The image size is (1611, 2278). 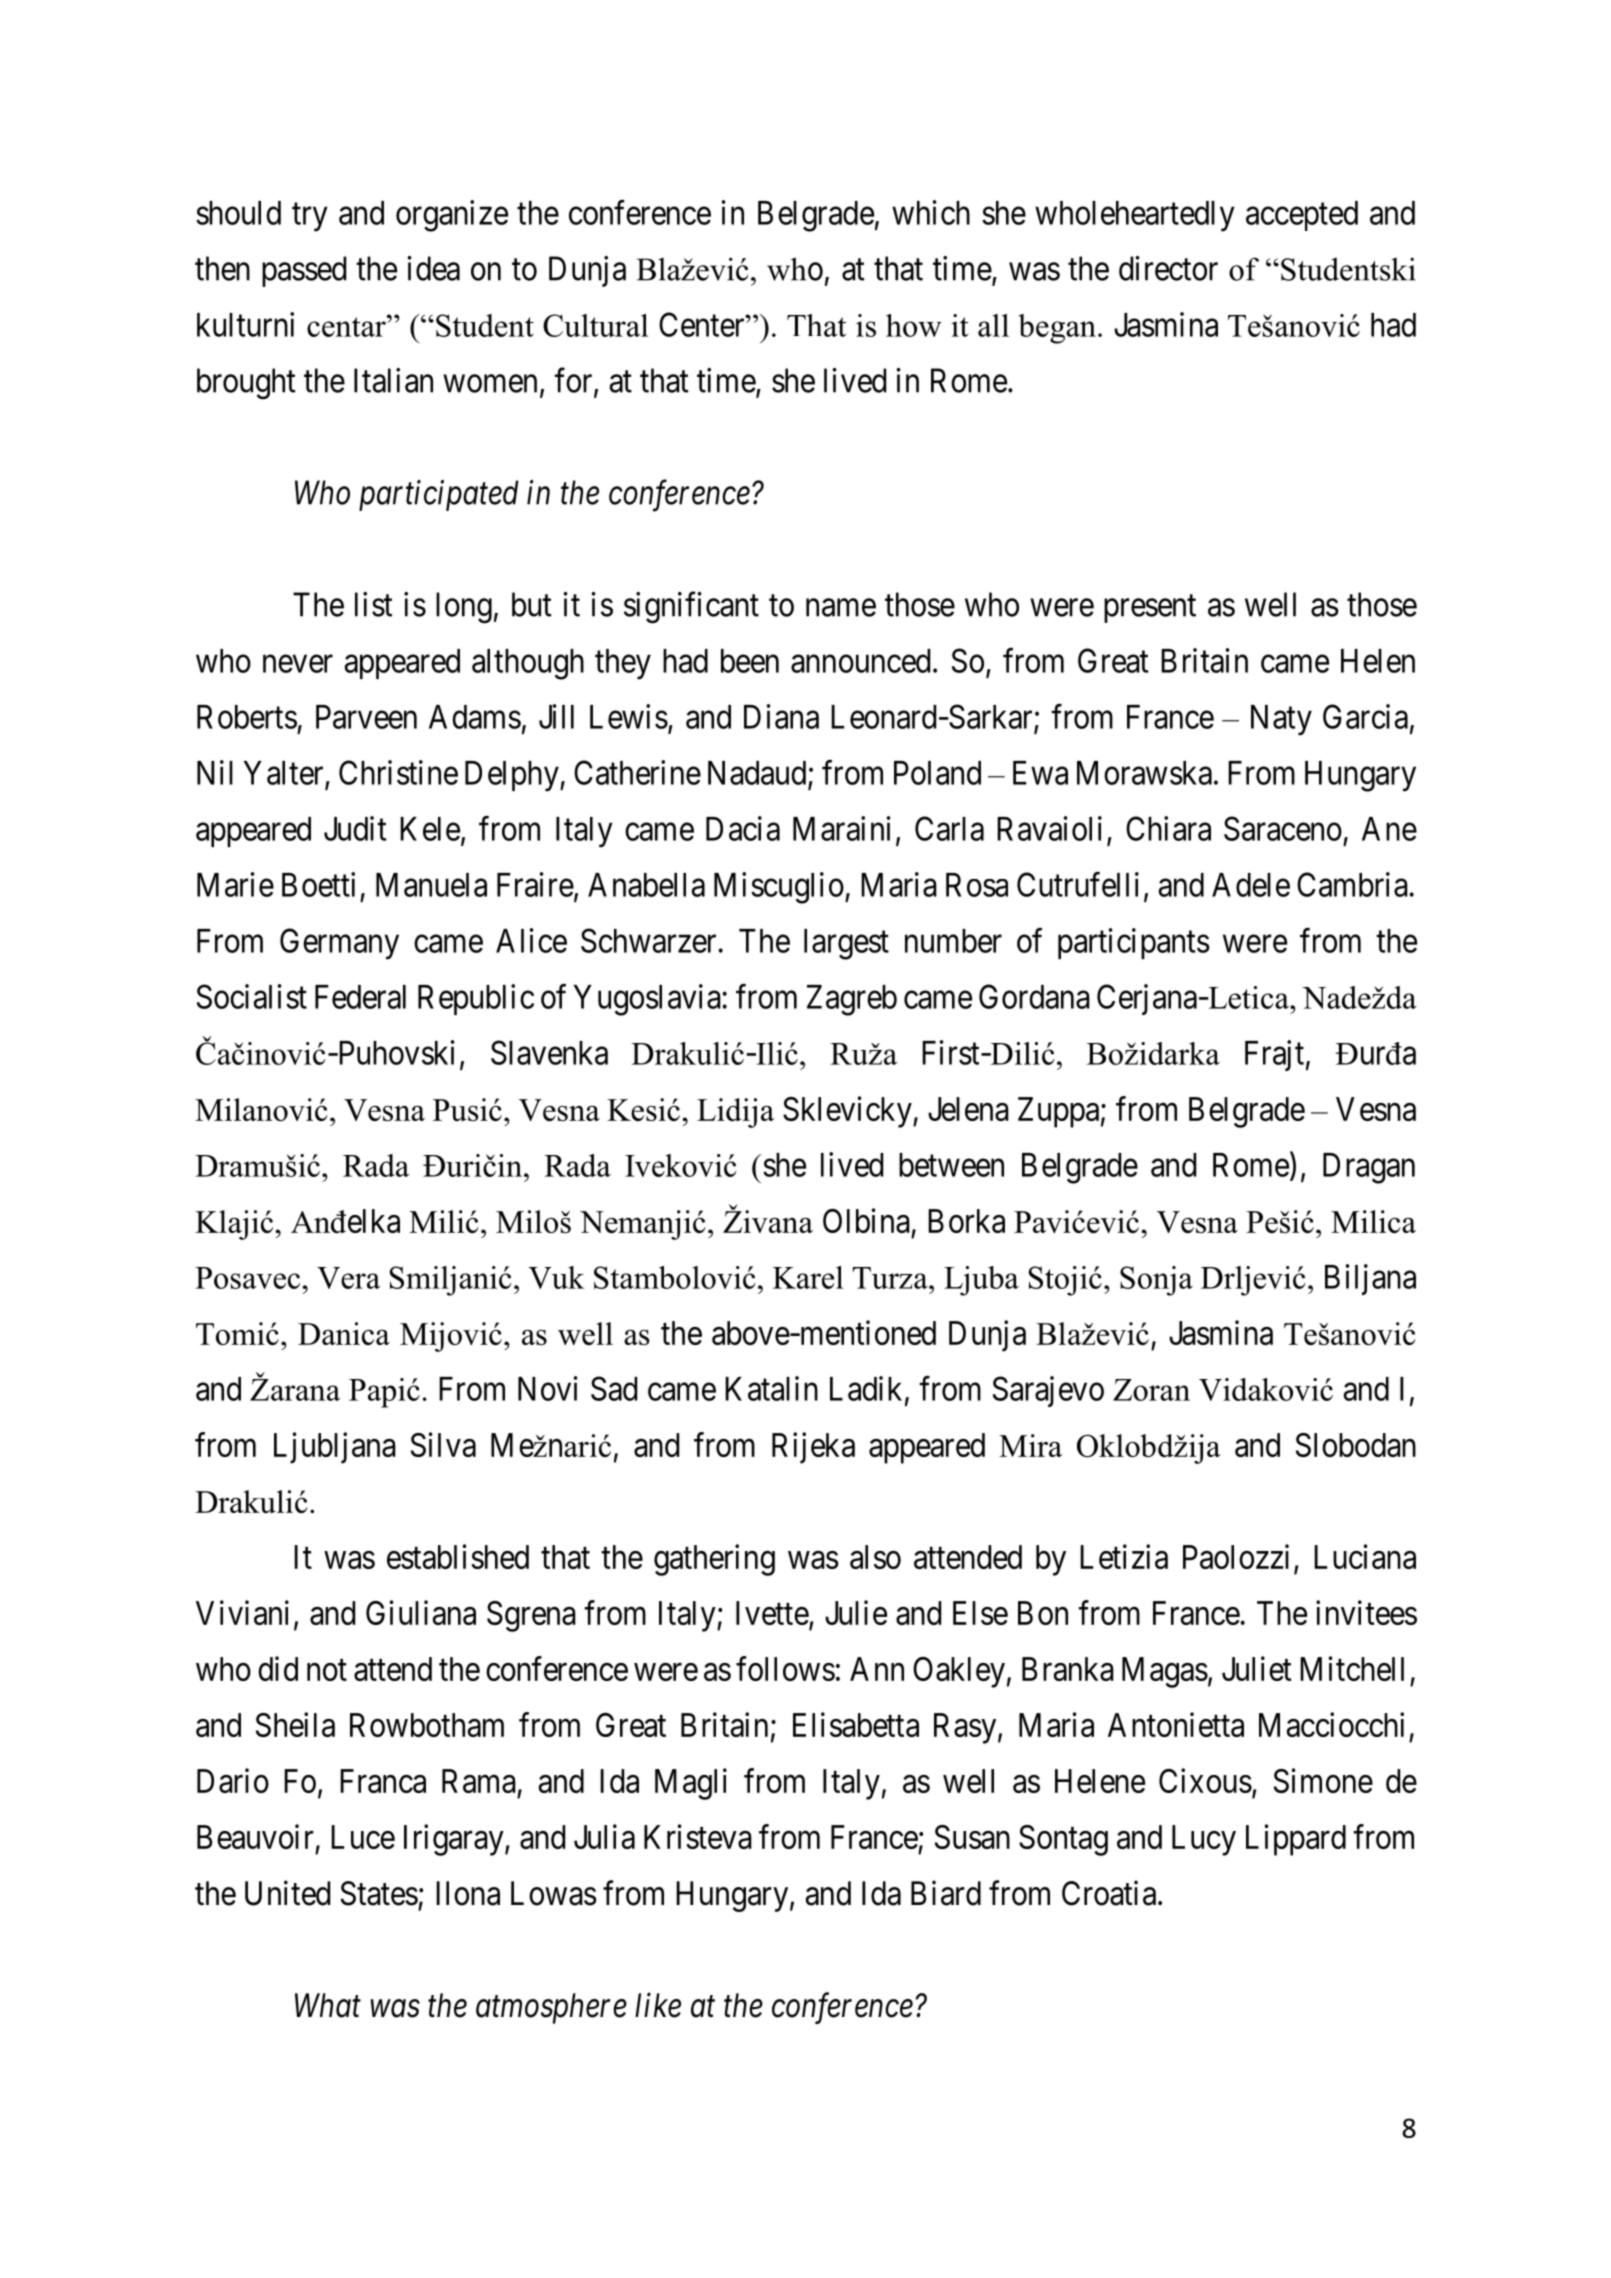 What do you see at coordinates (852, 1000) in the screenshot?
I see `Zagreb` at bounding box center [852, 1000].
